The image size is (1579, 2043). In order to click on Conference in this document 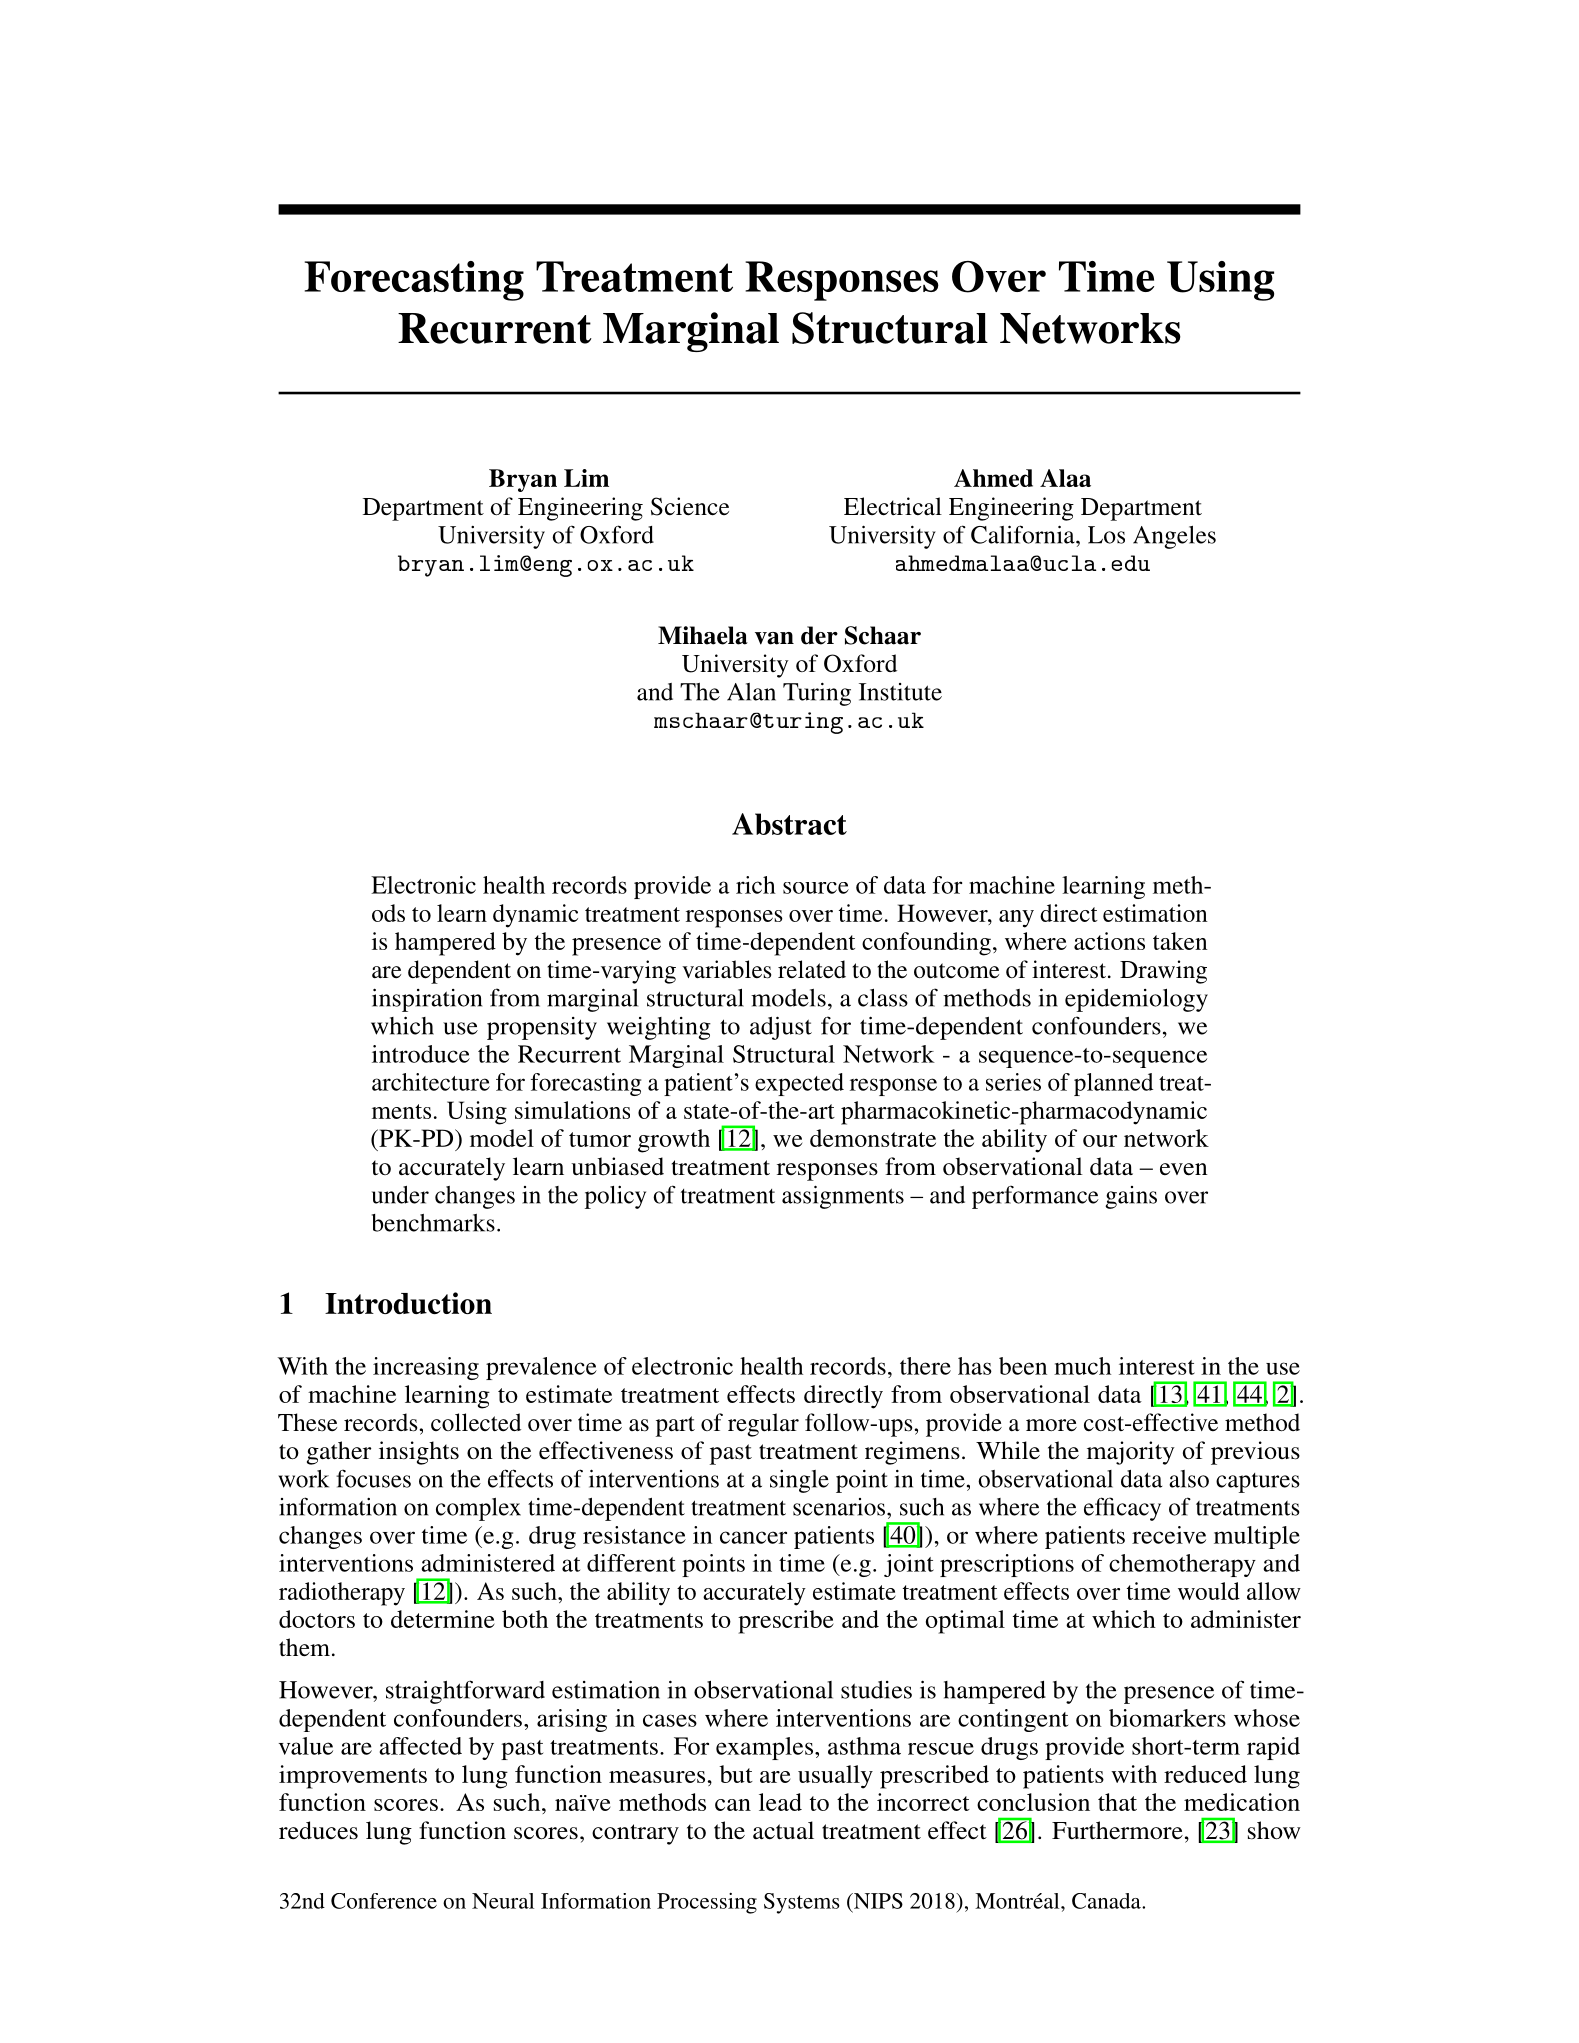, I will do `click(384, 1901)`.
